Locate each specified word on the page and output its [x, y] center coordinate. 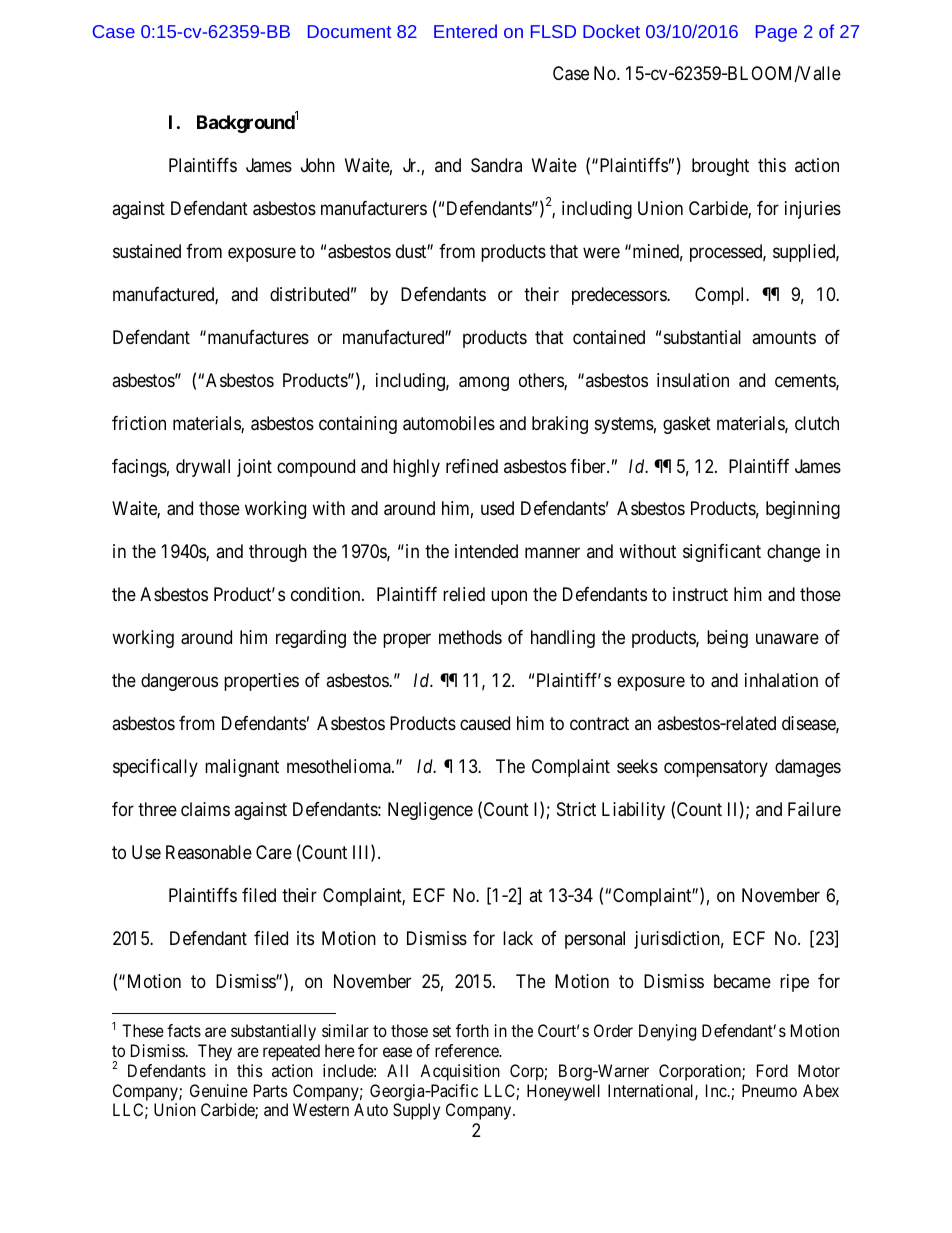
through [278, 553]
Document [349, 31]
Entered [465, 31]
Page [776, 33]
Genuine [219, 1090]
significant [722, 553]
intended [486, 551]
